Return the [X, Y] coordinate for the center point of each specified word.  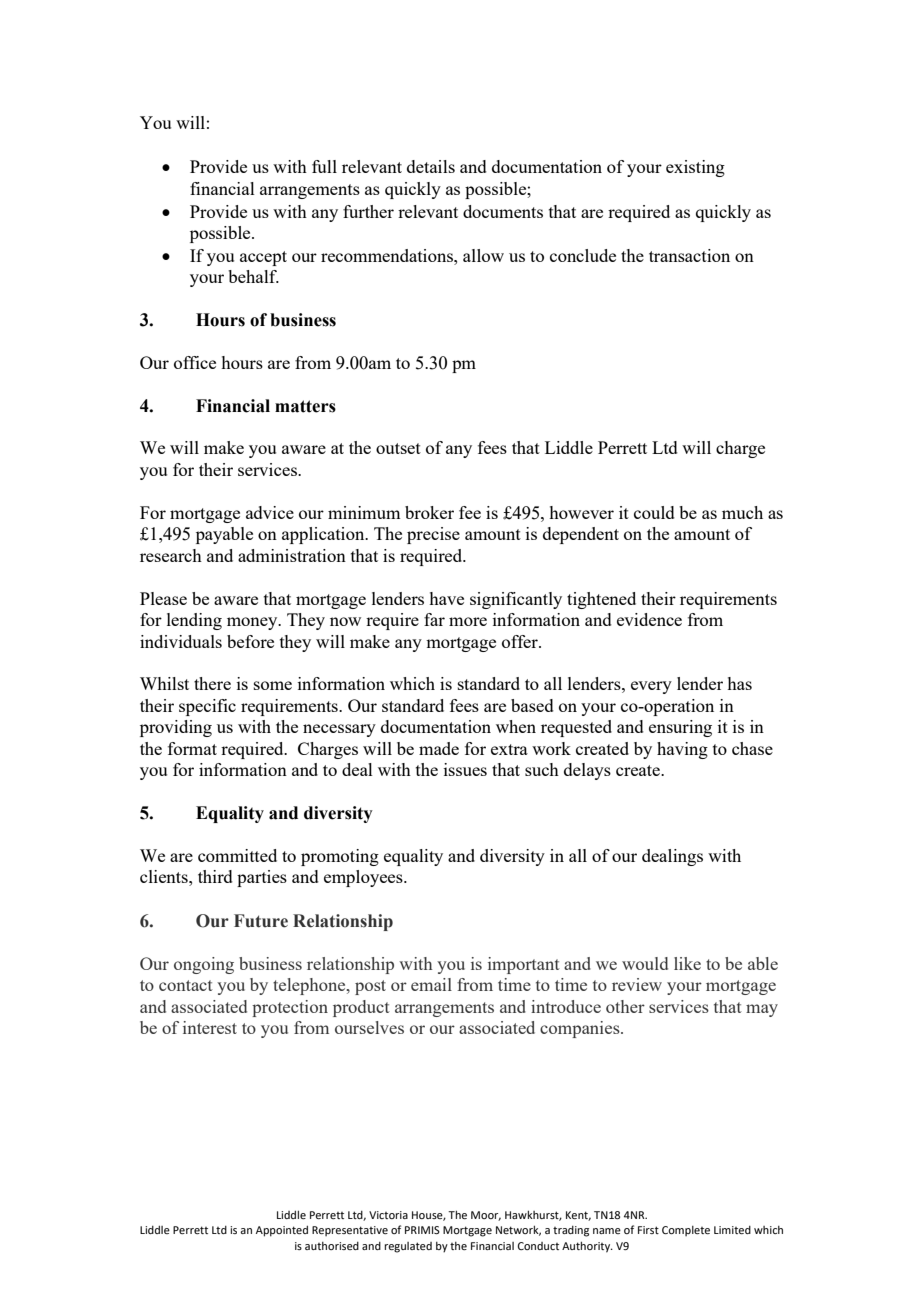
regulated [408, 1247]
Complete [686, 1231]
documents [503, 211]
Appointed [282, 1231]
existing [695, 168]
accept [263, 258]
